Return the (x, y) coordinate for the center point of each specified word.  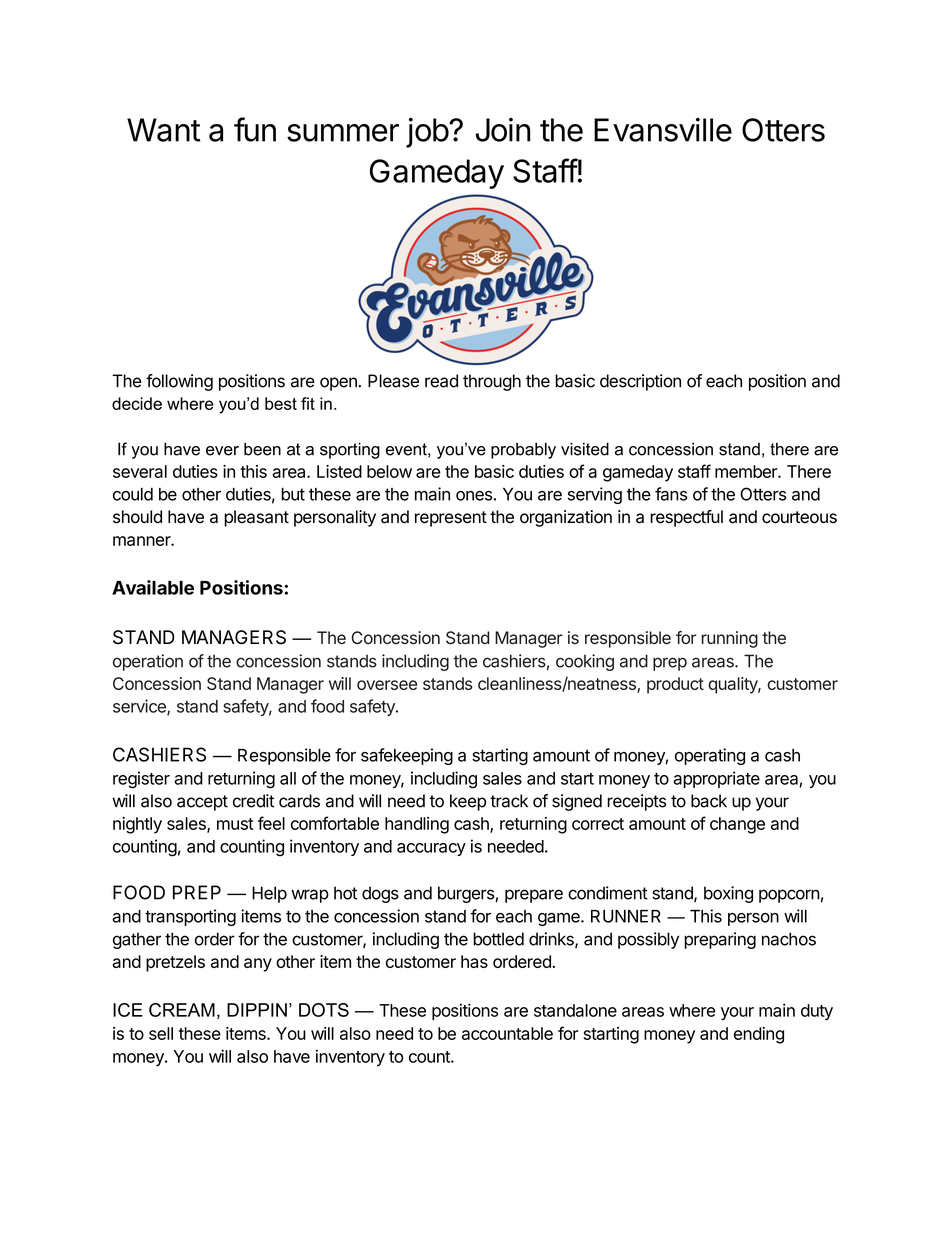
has (474, 961)
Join (503, 130)
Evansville (663, 130)
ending (759, 1035)
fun (255, 129)
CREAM (182, 1010)
